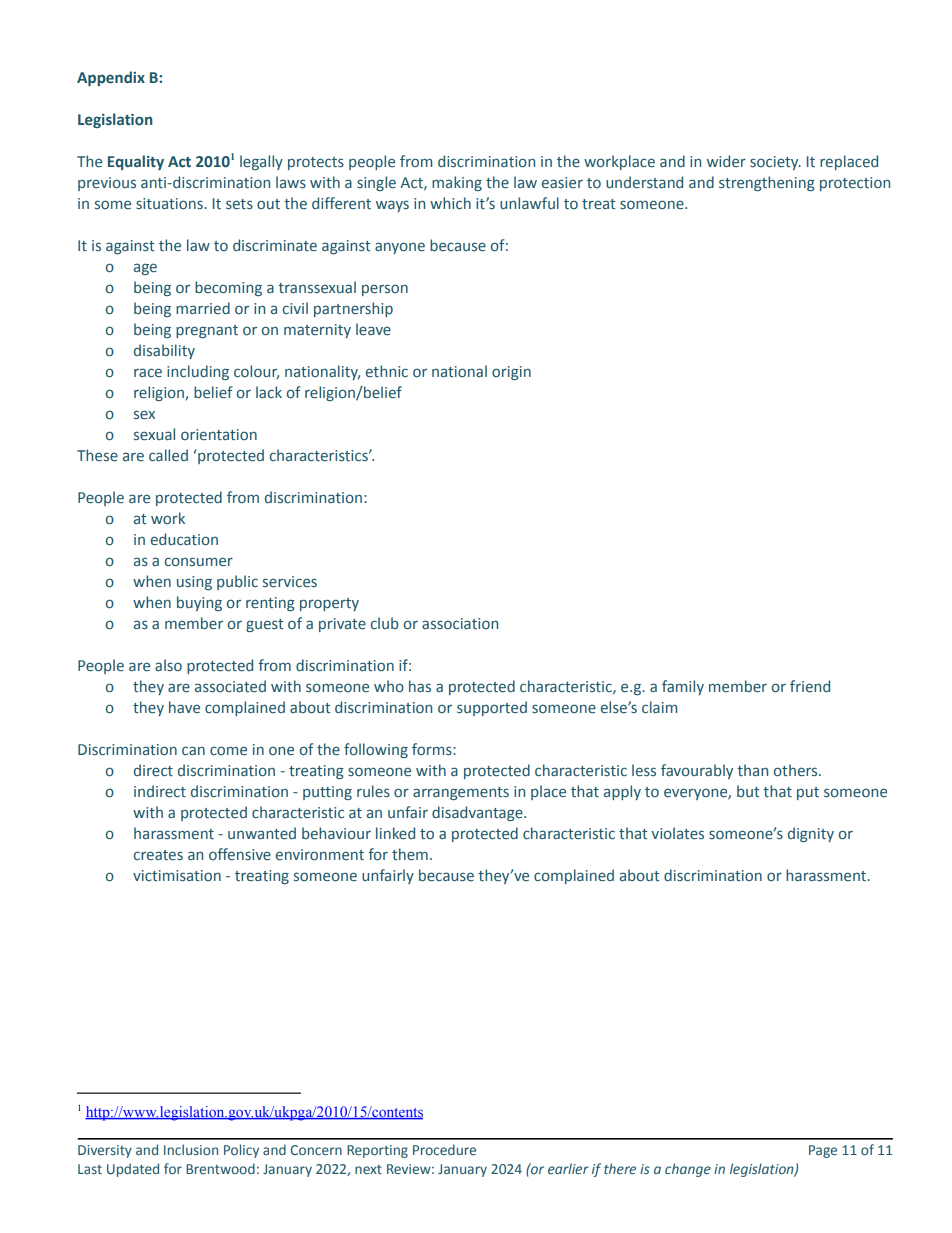 This screenshot has height=1233, width=952. I want to click on Appendix, so click(111, 78).
